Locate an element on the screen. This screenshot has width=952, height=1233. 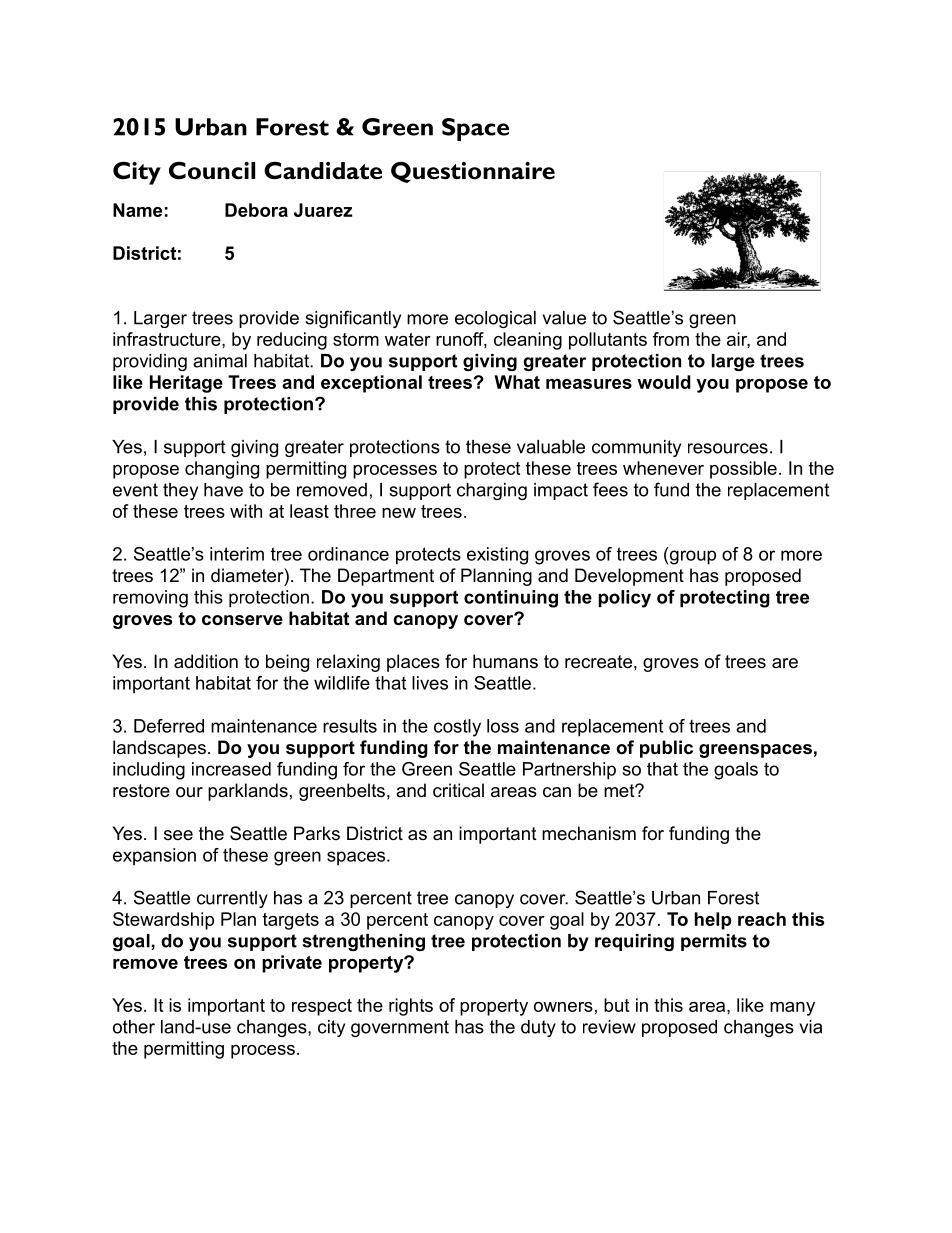
Questionnaire is located at coordinates (473, 172).
